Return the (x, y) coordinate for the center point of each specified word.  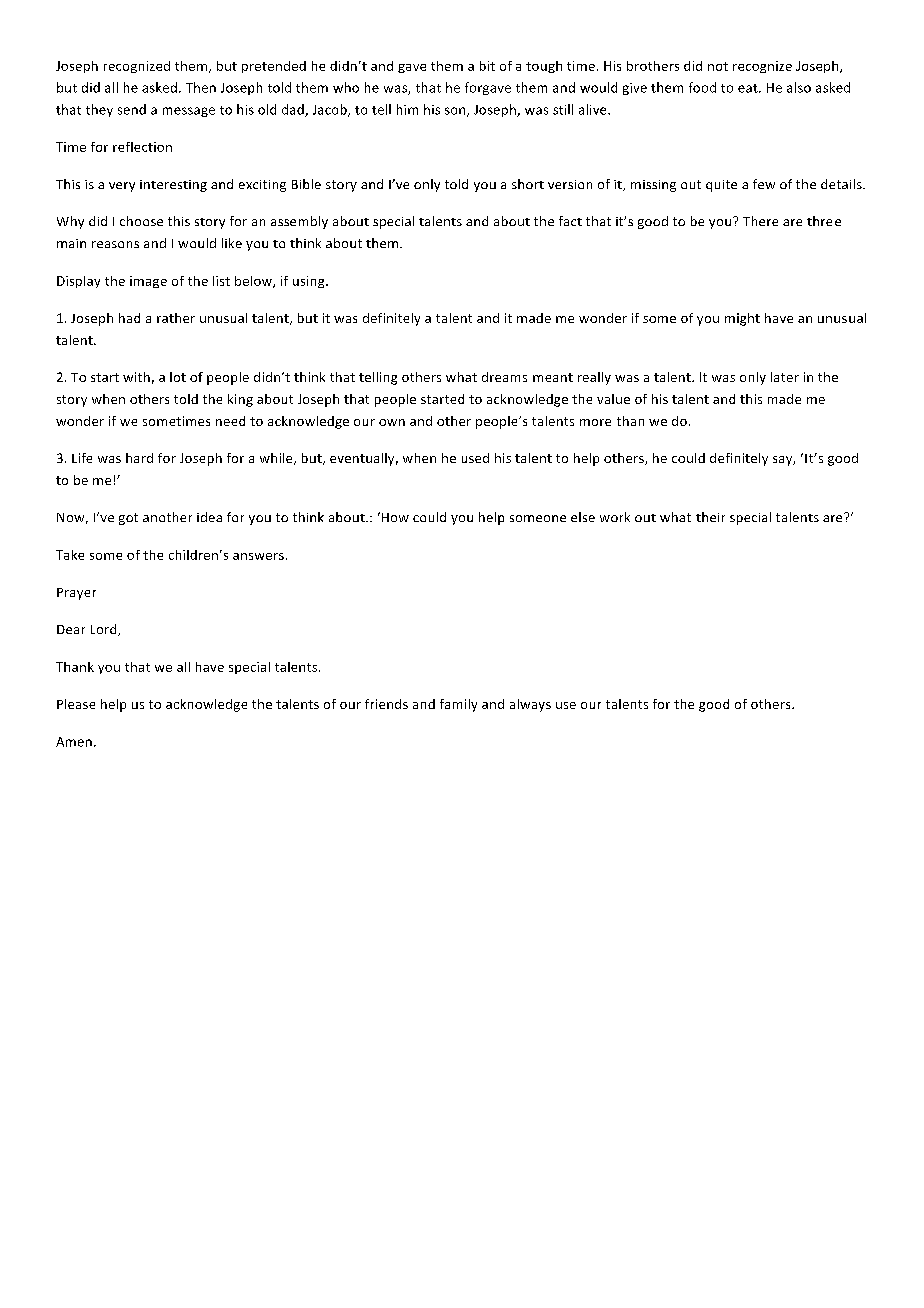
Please (76, 704)
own (392, 422)
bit (487, 66)
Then (201, 87)
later (785, 377)
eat (749, 88)
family (458, 705)
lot (178, 377)
